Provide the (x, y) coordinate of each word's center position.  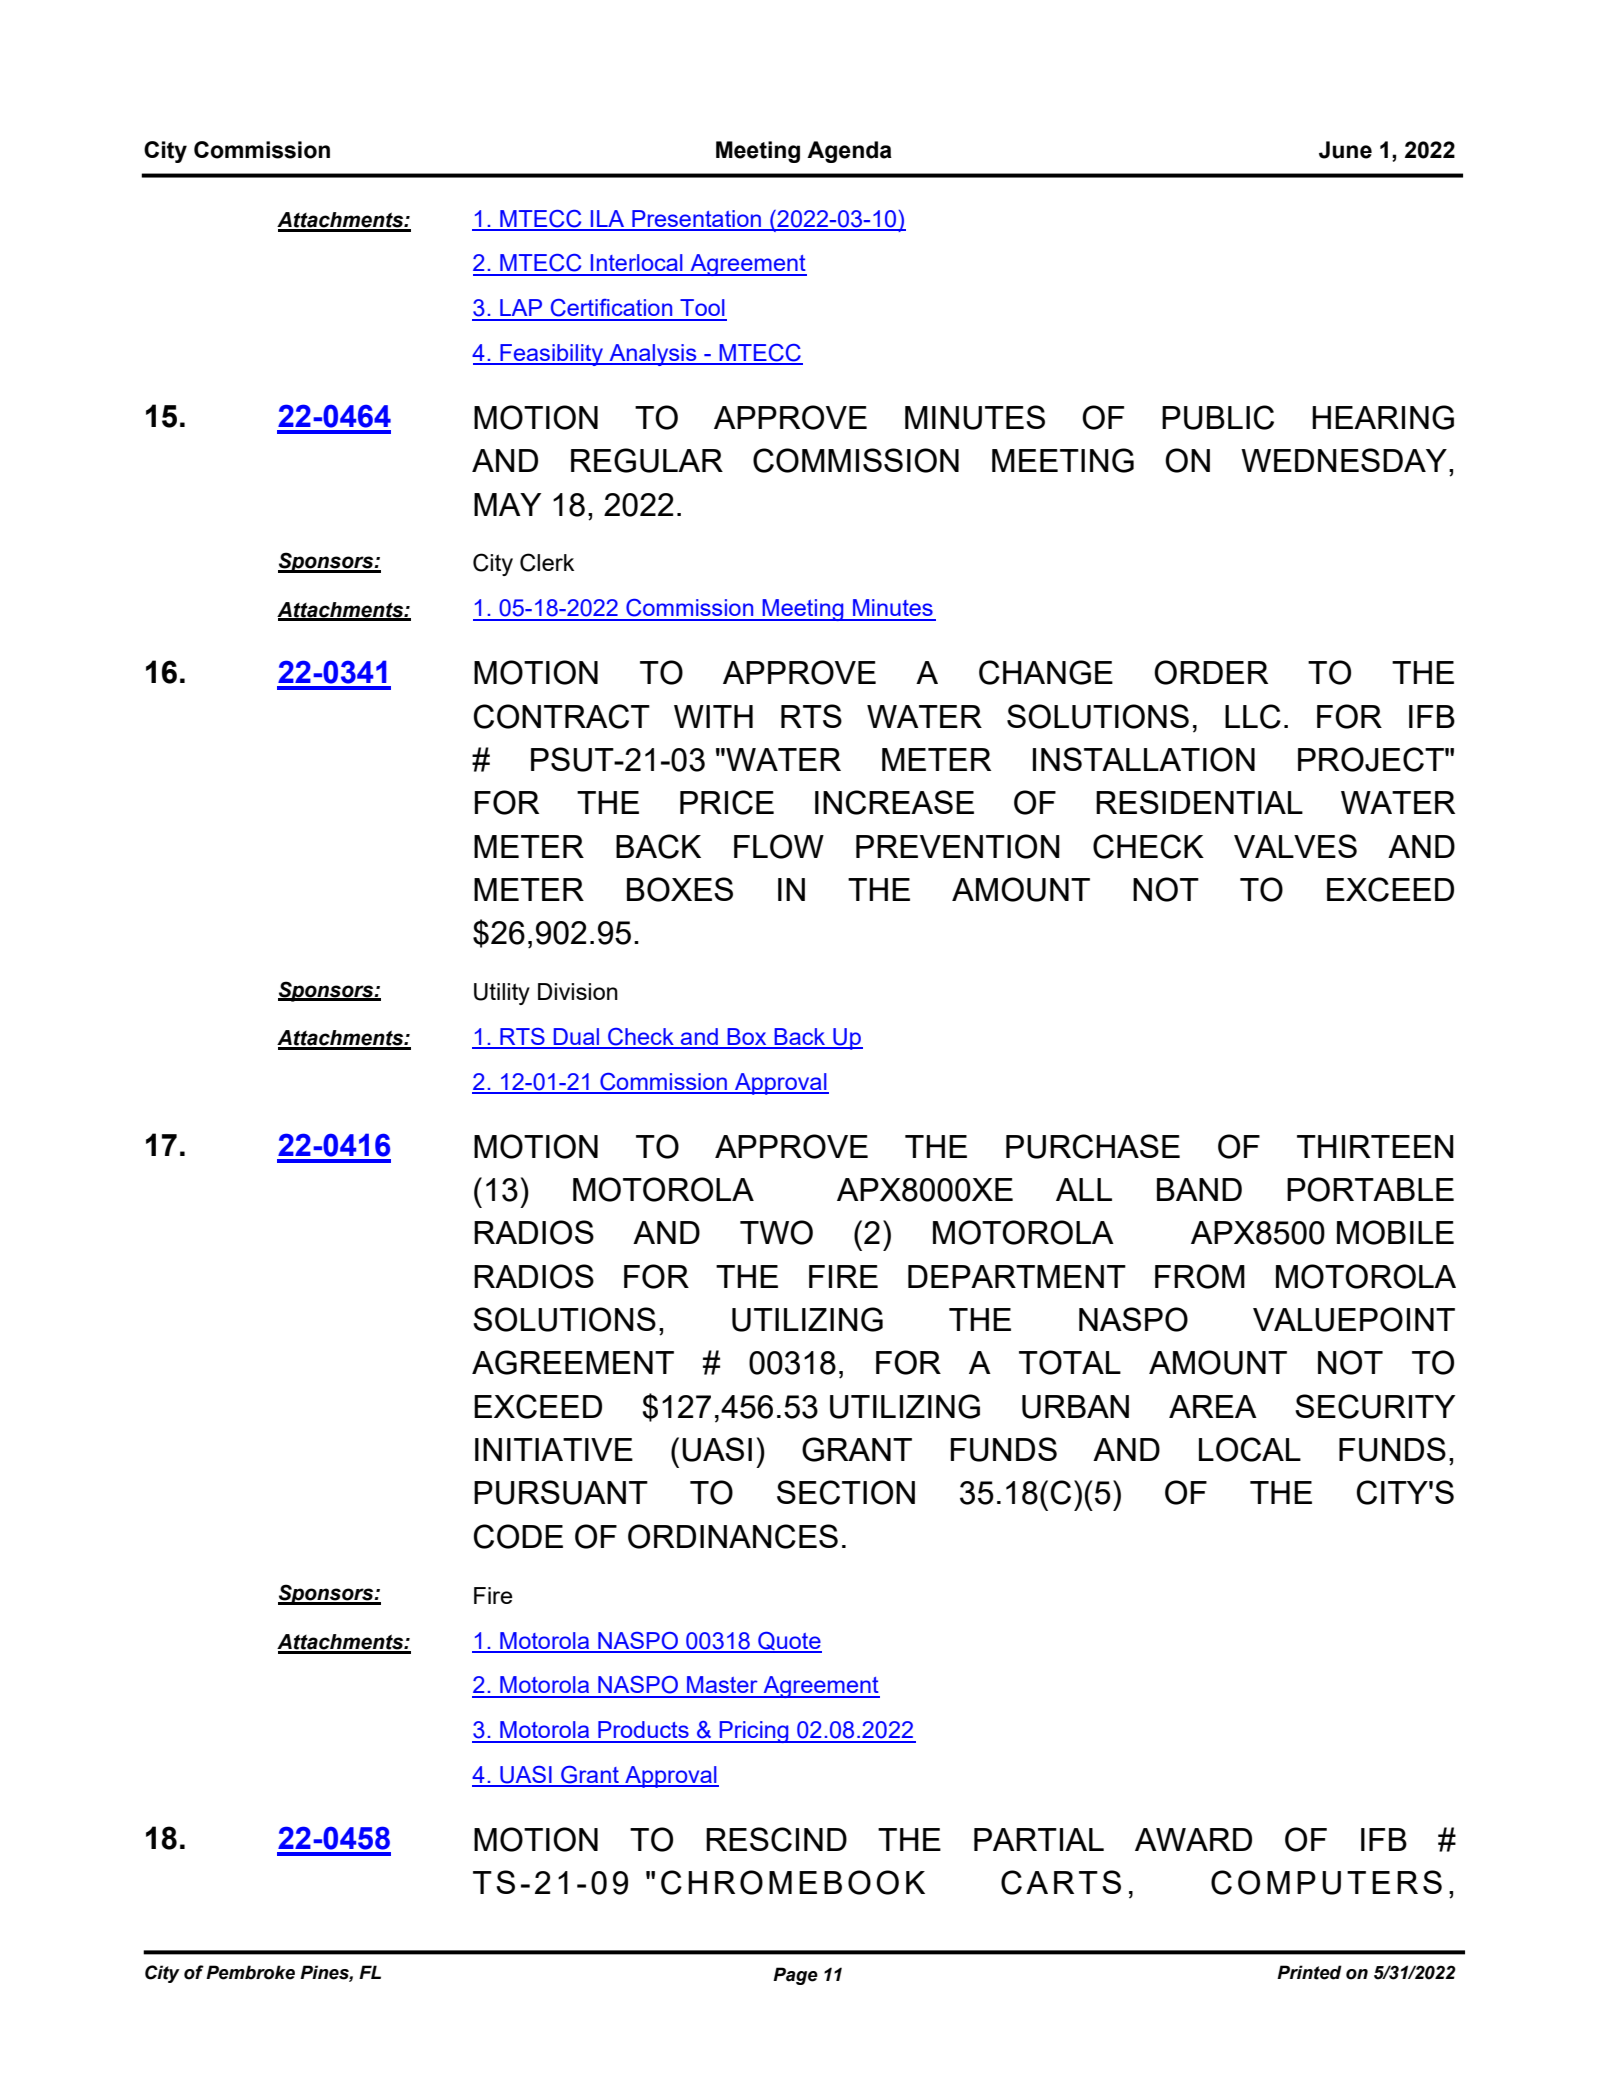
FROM (1200, 1276)
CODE (518, 1536)
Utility (502, 994)
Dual (576, 1038)
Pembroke (250, 1972)
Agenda (849, 152)
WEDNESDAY (1344, 460)
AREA (1213, 1406)
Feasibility (551, 355)
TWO (776, 1232)
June (1345, 150)
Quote (789, 1642)
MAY (507, 504)
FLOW (779, 846)
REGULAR (647, 460)
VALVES (1295, 846)
